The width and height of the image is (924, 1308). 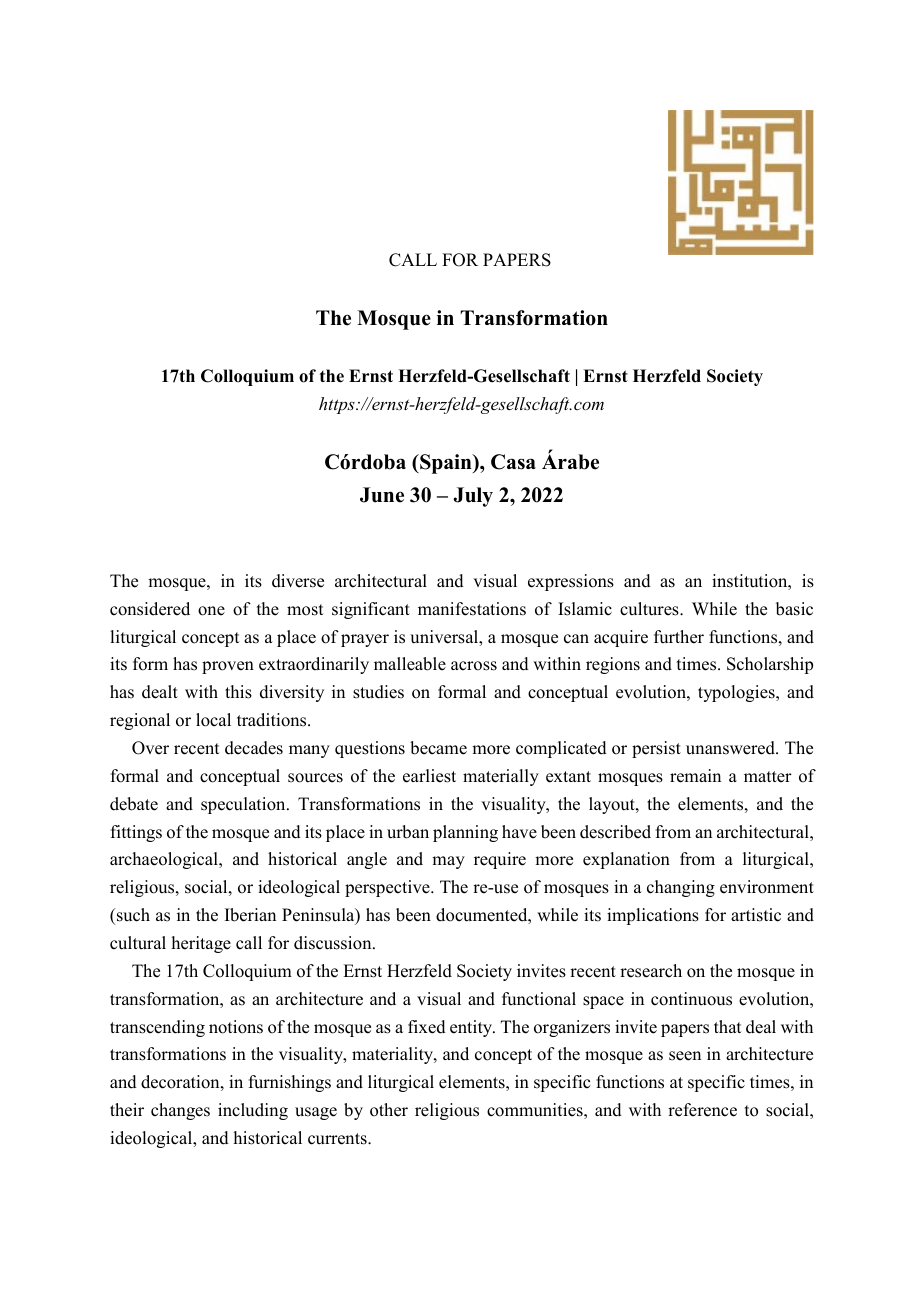 What do you see at coordinates (429, 776) in the image?
I see `earliest` at bounding box center [429, 776].
